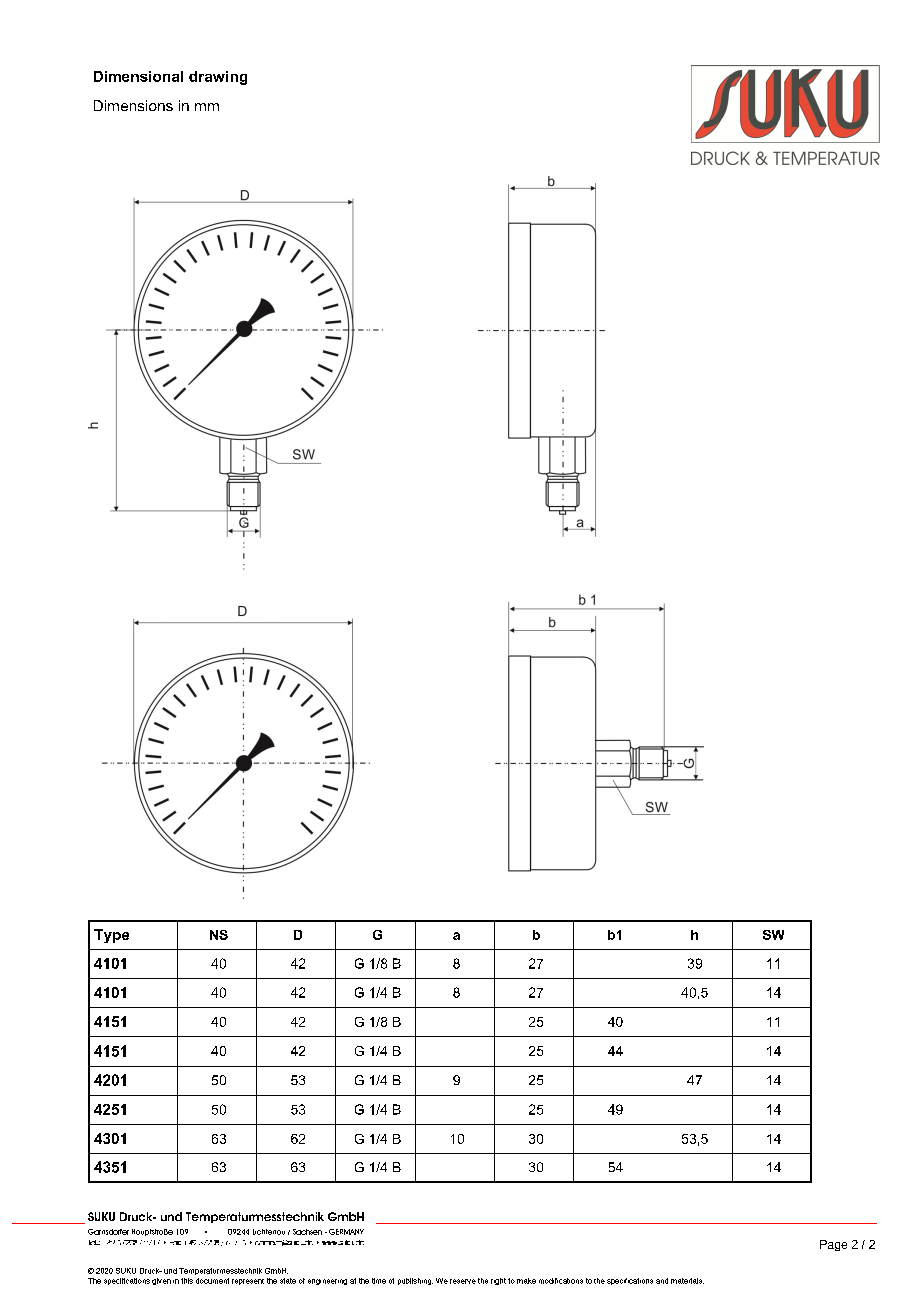  I want to click on materials, so click(687, 1281).
